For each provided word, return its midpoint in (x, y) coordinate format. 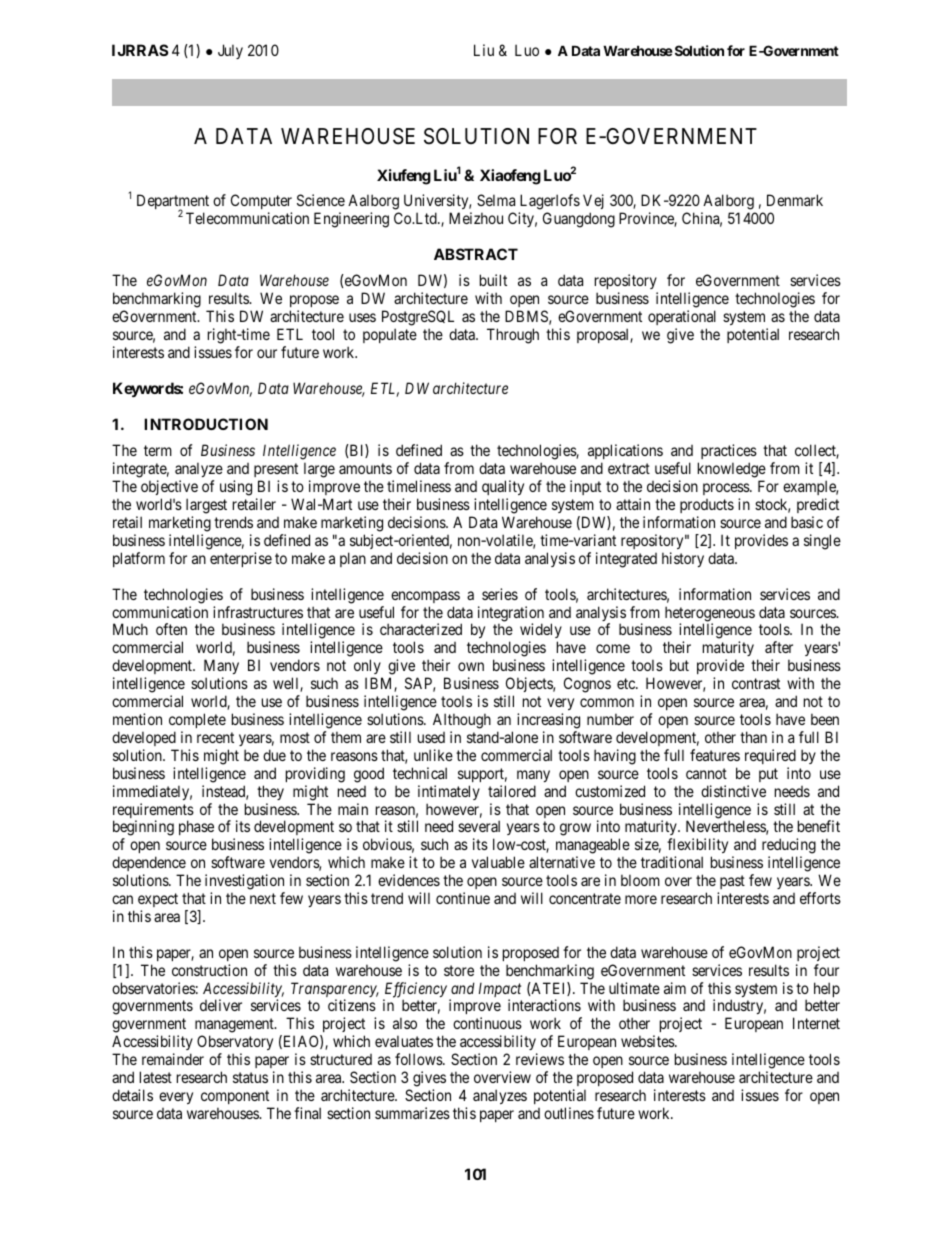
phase (196, 829)
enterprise (241, 559)
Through (513, 336)
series (500, 594)
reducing (789, 847)
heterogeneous (710, 615)
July (230, 51)
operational (682, 317)
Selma (496, 200)
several (479, 826)
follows (419, 1059)
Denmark (795, 200)
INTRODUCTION (206, 424)
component (235, 1097)
